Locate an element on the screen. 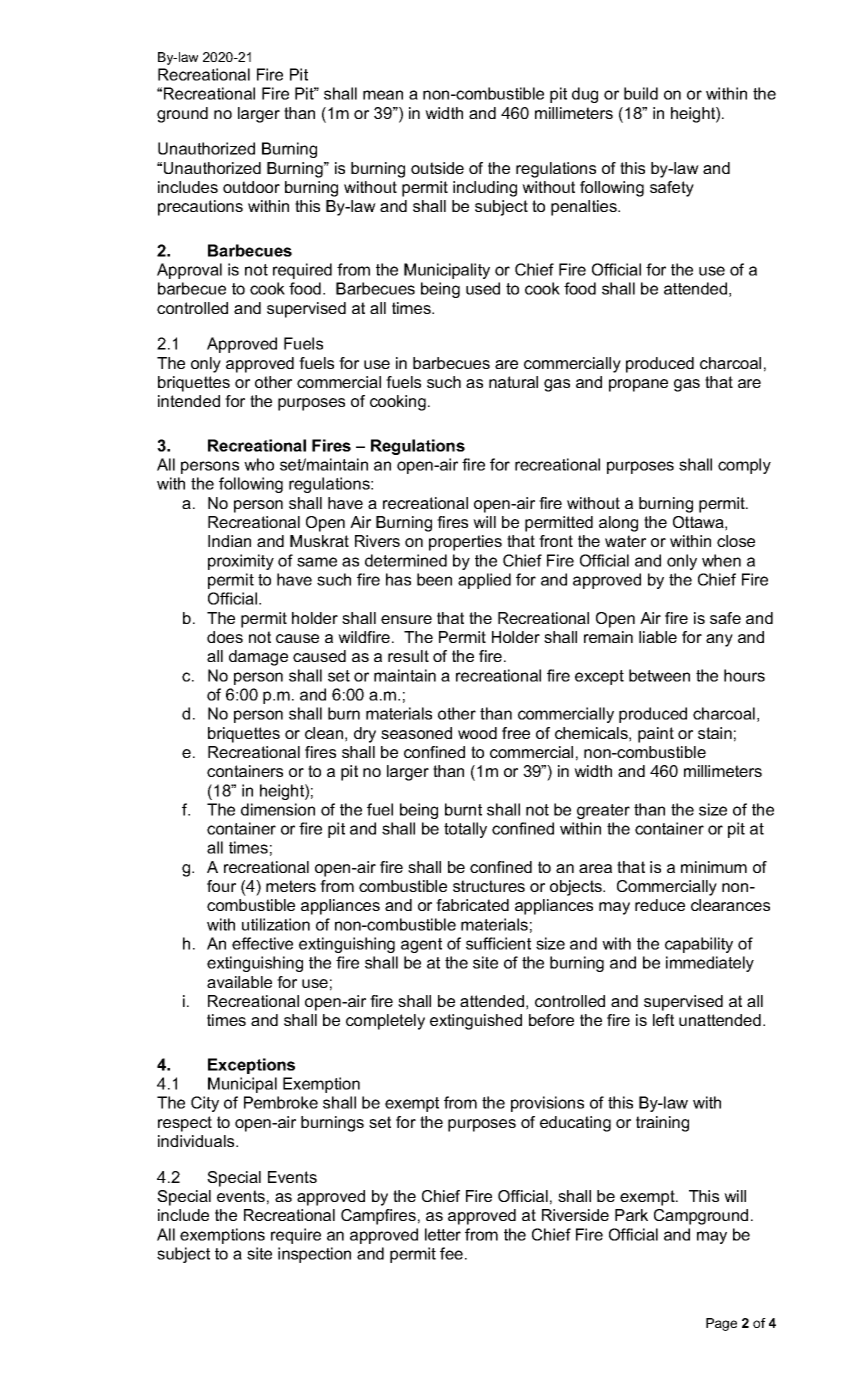 The image size is (849, 1400). build is located at coordinates (641, 93).
